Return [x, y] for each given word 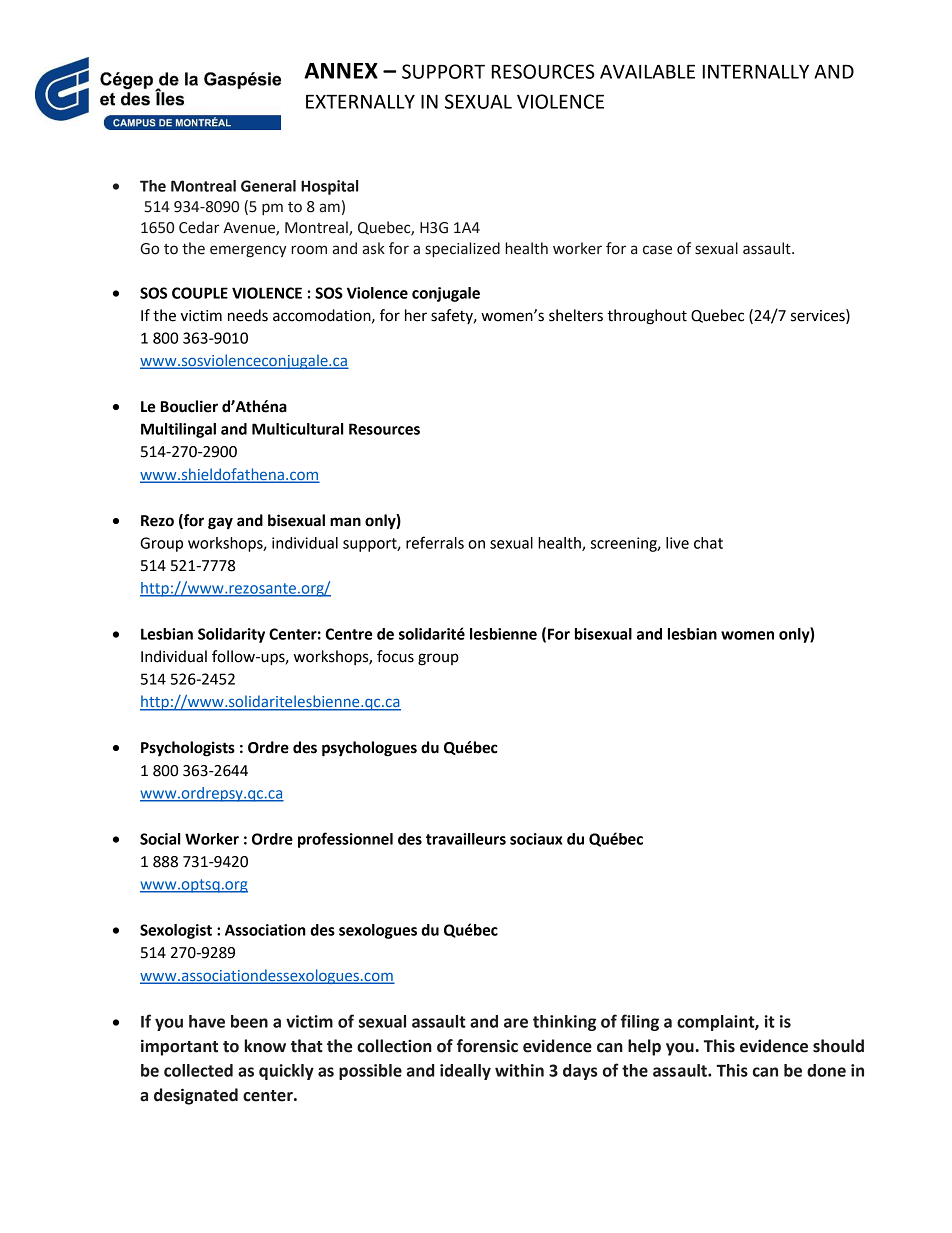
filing [640, 1022]
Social [160, 839]
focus [395, 656]
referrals [435, 542]
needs [248, 315]
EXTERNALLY [360, 102]
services [819, 315]
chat [708, 543]
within [519, 1070]
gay [220, 523]
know [265, 1046]
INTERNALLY [756, 72]
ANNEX [341, 71]
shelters [576, 315]
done [826, 1070]
